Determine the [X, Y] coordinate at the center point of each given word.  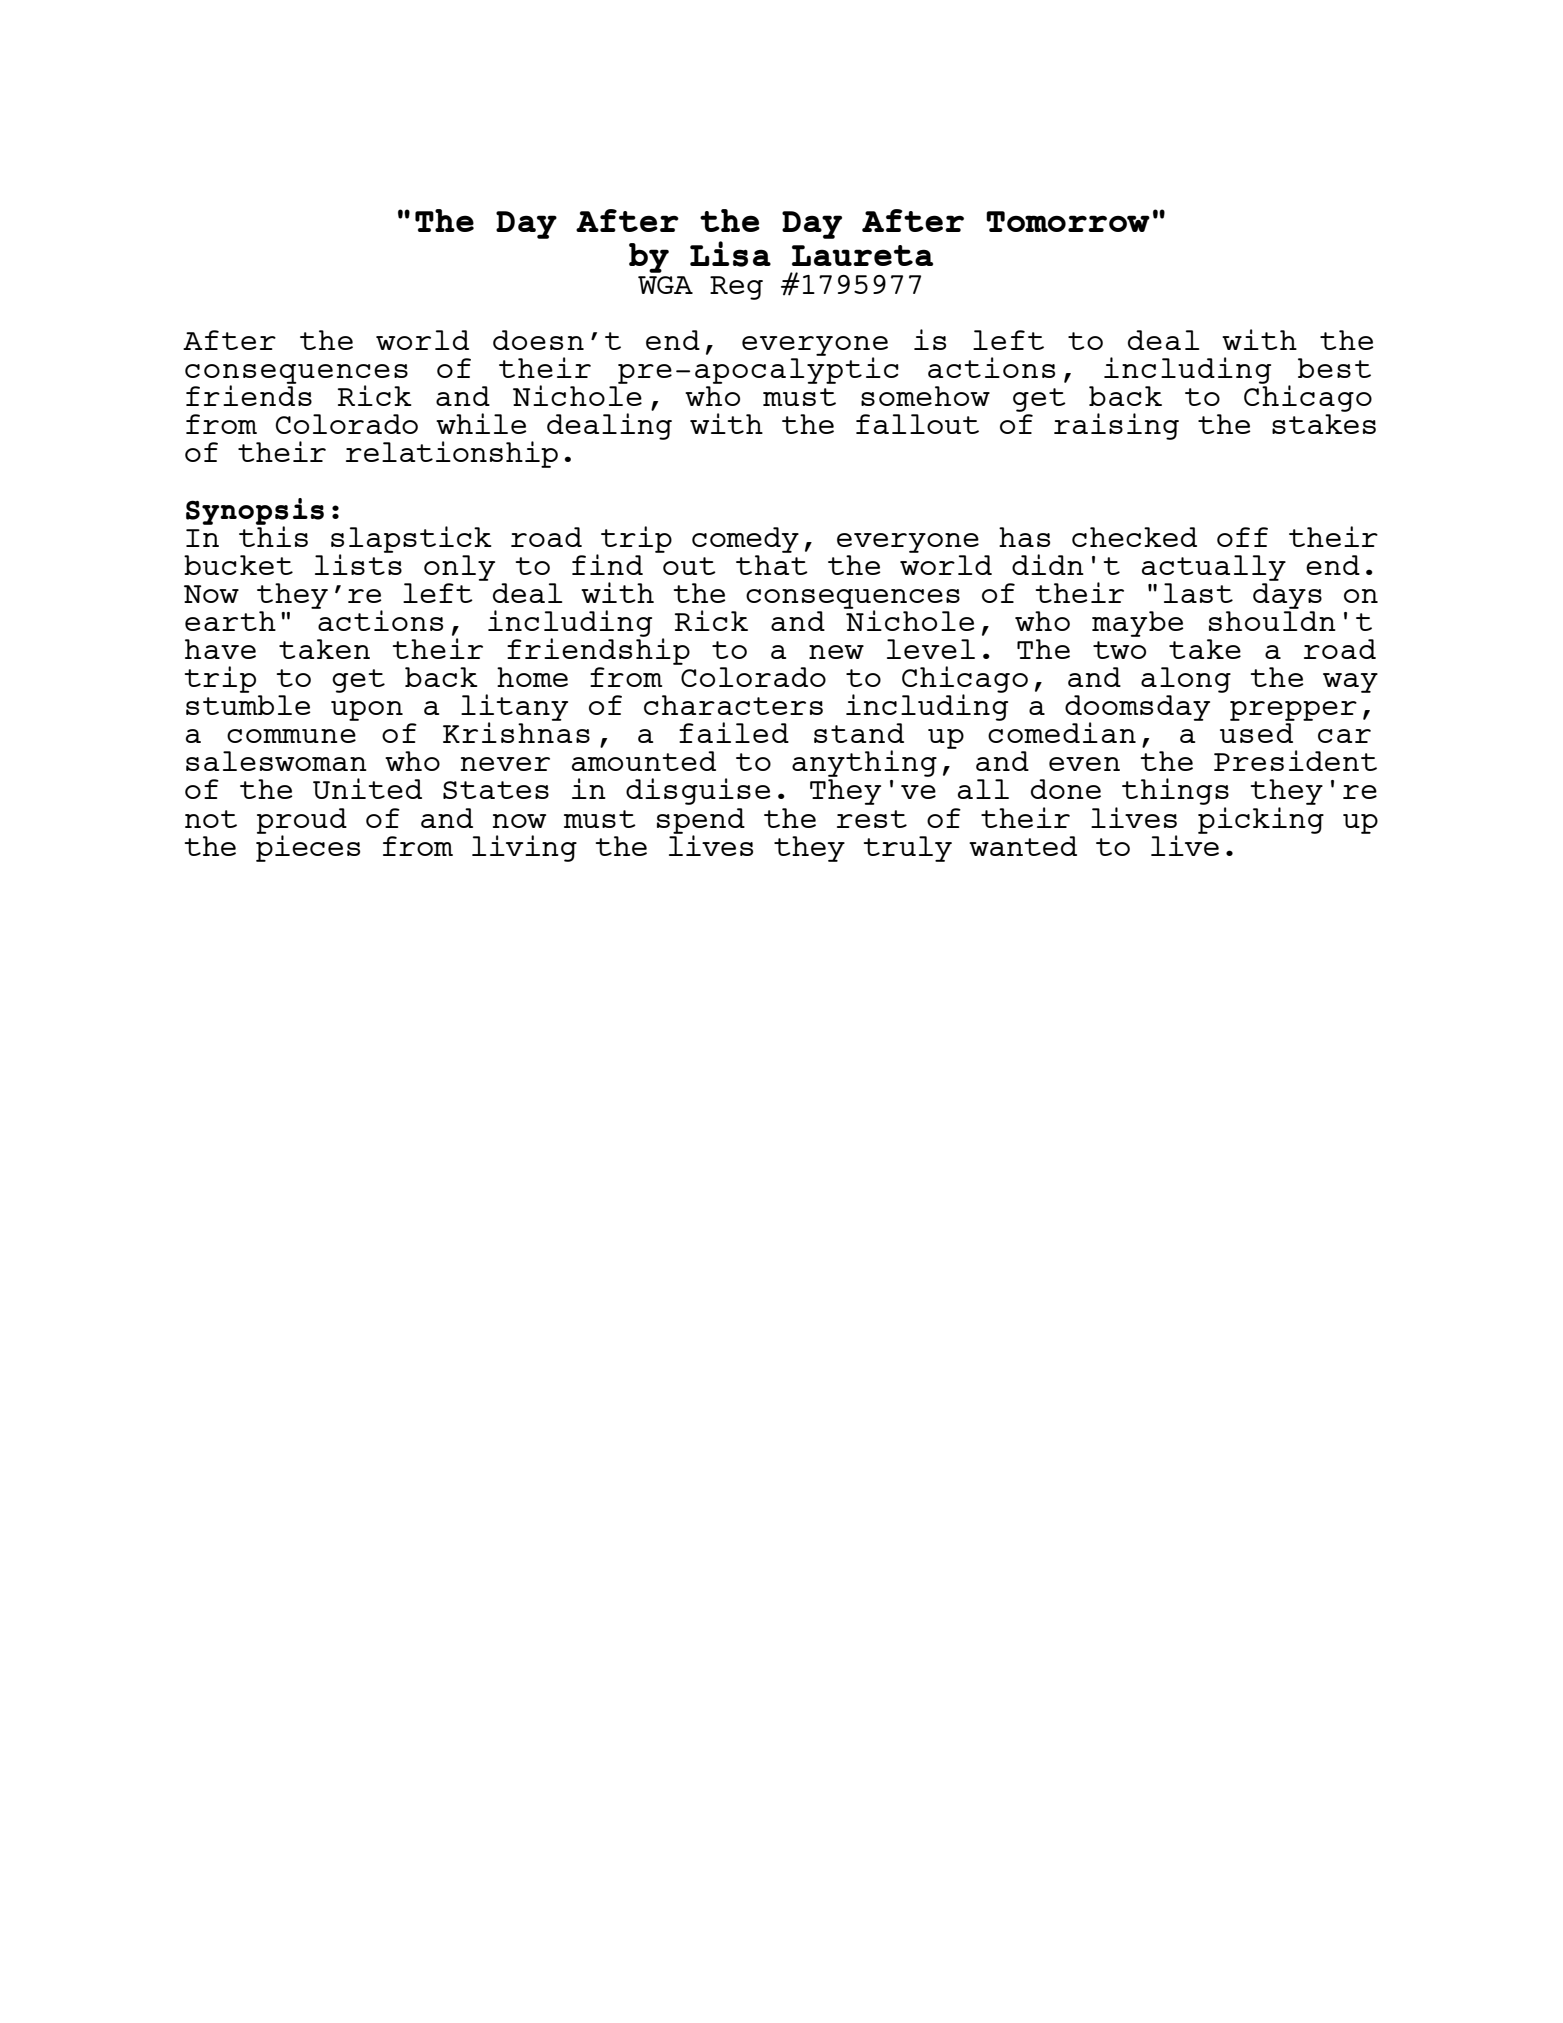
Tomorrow [1068, 221]
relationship [452, 454]
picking [1261, 819]
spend [701, 822]
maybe [1138, 624]
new [836, 652]
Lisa [730, 254]
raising [1116, 426]
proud [302, 822]
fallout [917, 424]
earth [230, 621]
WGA [665, 285]
